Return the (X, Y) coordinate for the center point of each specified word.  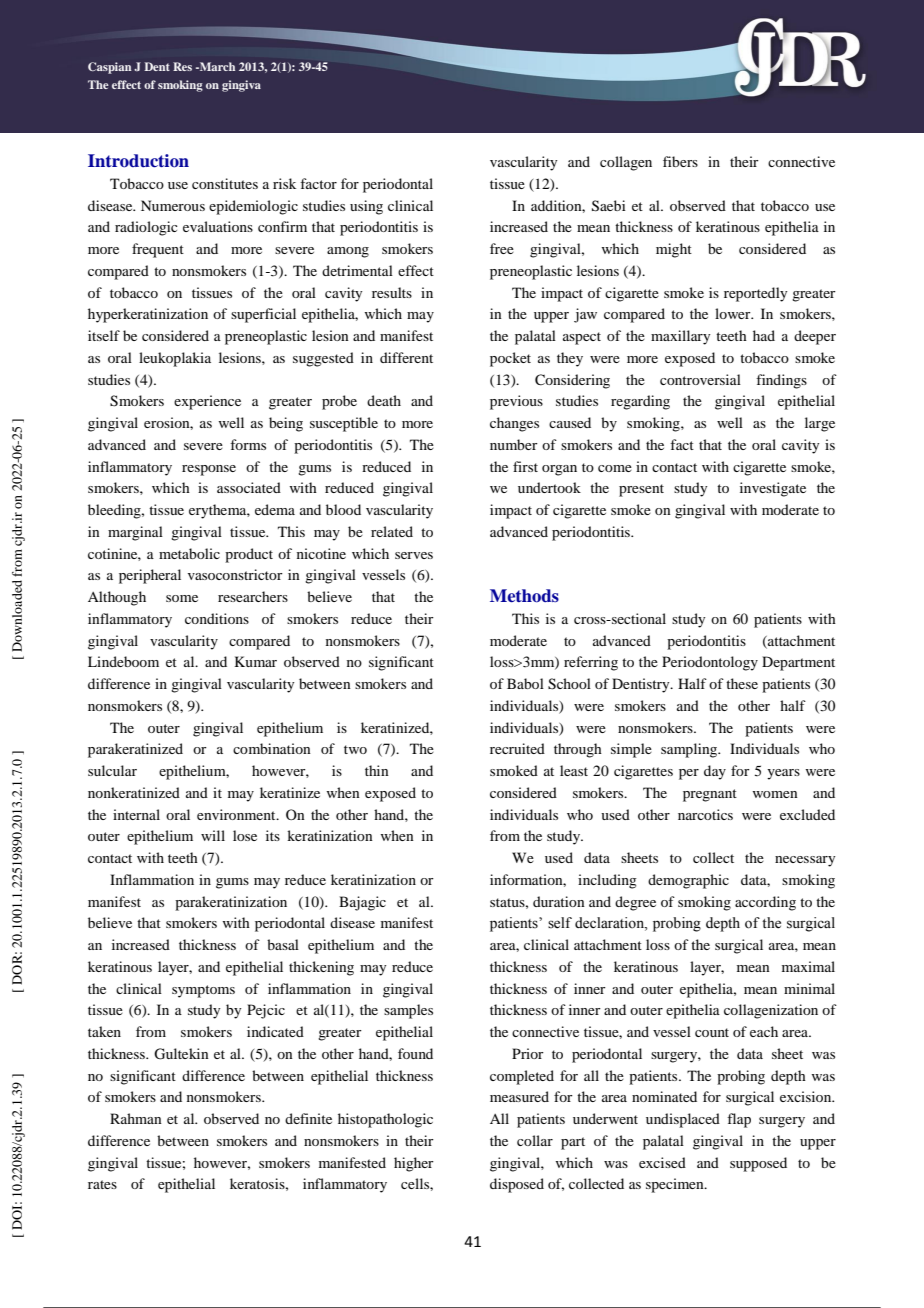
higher (414, 1164)
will (213, 835)
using (366, 207)
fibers (680, 161)
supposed (758, 1164)
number (514, 444)
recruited (517, 748)
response (209, 470)
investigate (773, 489)
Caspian (110, 68)
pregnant (710, 795)
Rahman (136, 1118)
